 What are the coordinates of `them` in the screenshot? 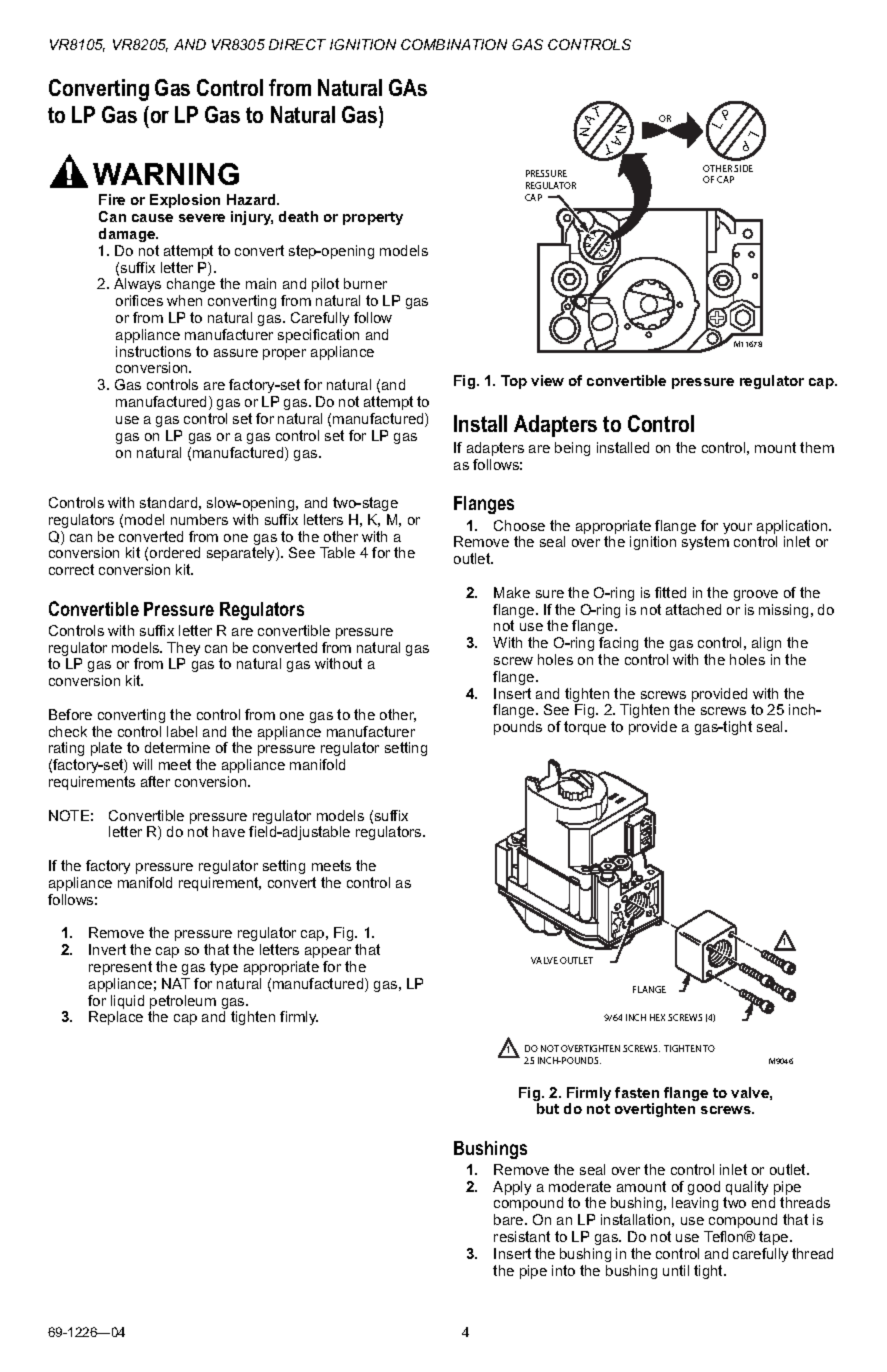 It's located at (817, 447).
